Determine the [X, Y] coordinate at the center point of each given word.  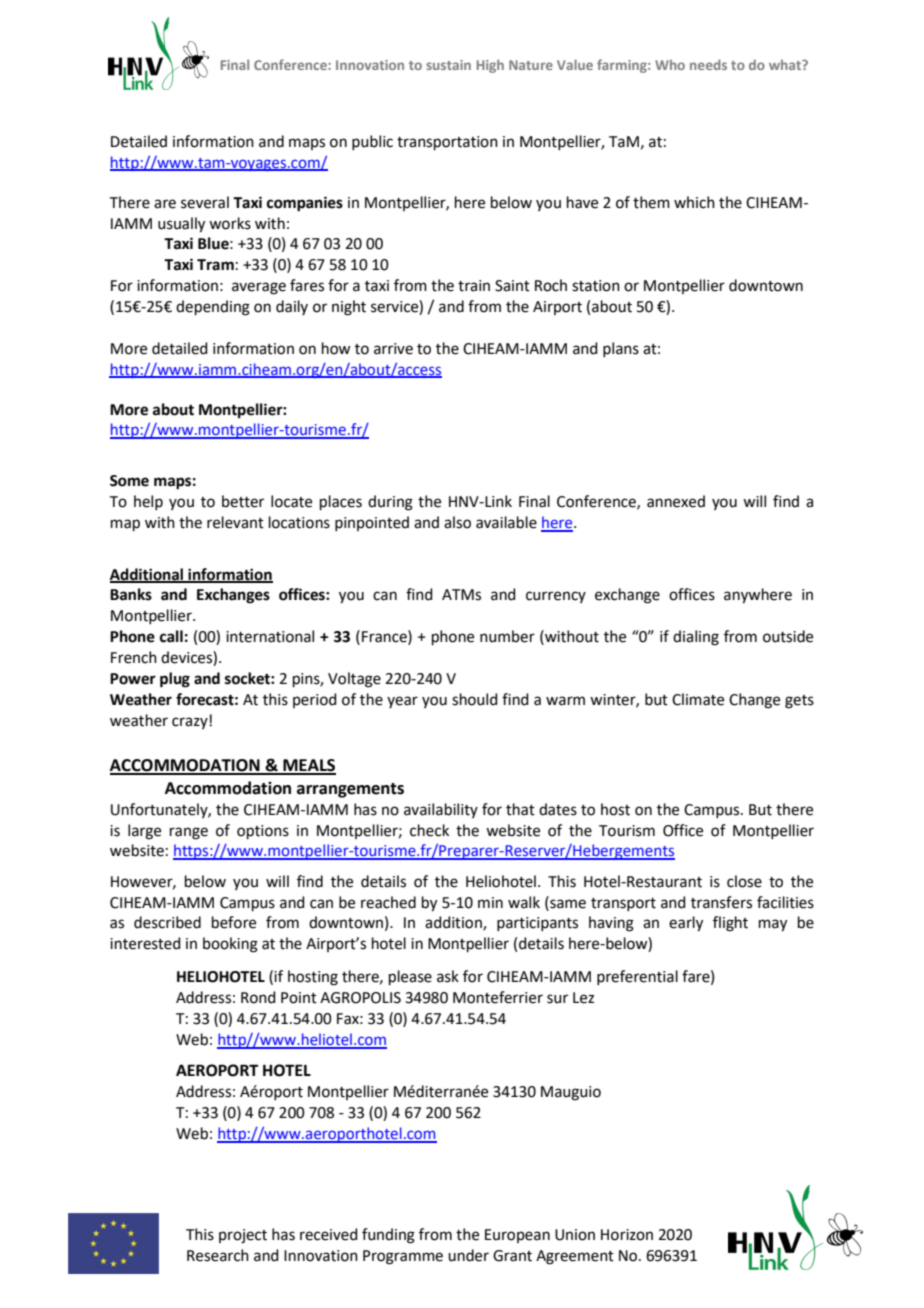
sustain [448, 65]
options [263, 832]
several [205, 202]
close [744, 881]
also [457, 522]
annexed [676, 501]
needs [708, 64]
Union [575, 1235]
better [243, 501]
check [429, 830]
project [243, 1236]
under [468, 1255]
